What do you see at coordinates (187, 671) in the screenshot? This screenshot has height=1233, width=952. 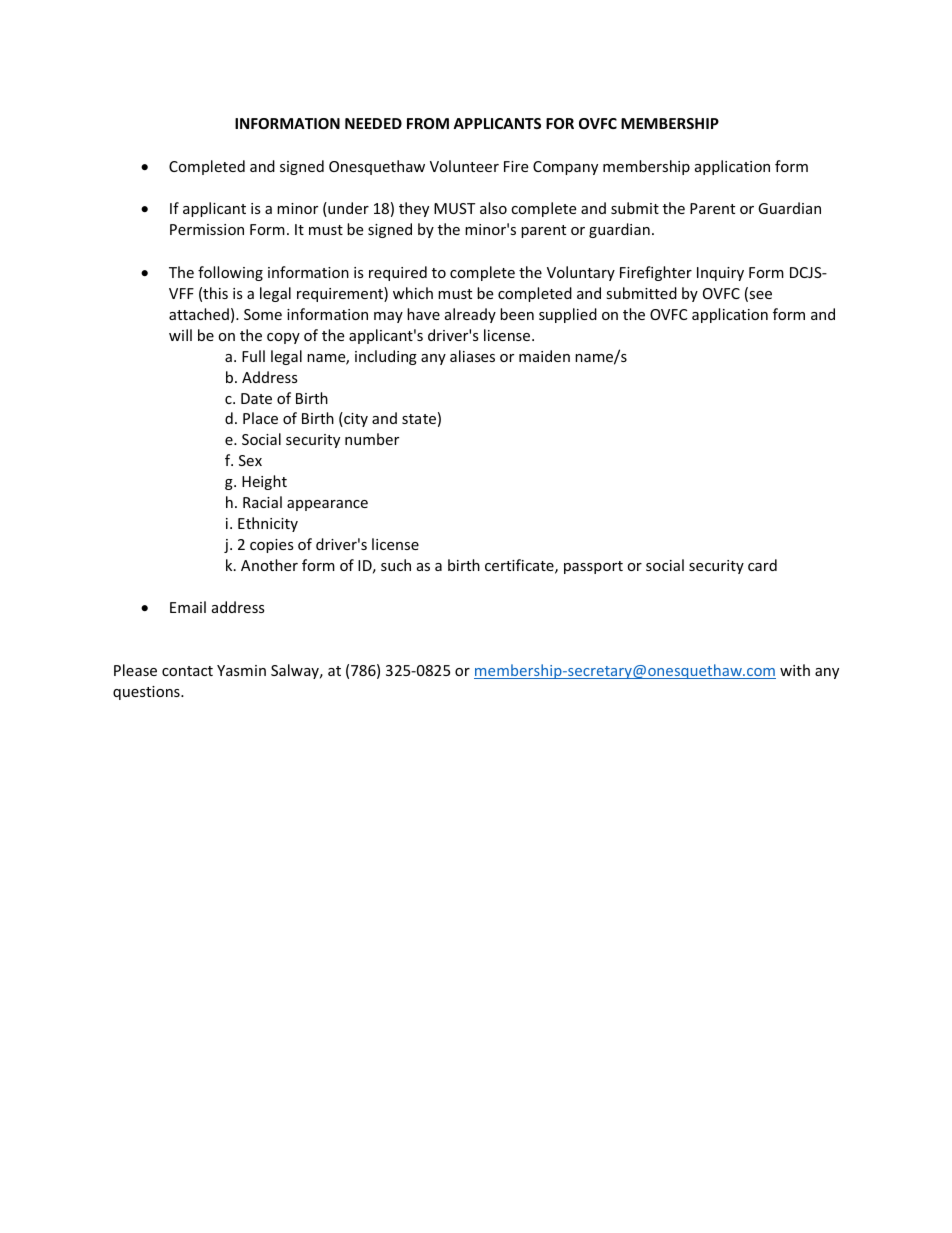 I see `contact` at bounding box center [187, 671].
